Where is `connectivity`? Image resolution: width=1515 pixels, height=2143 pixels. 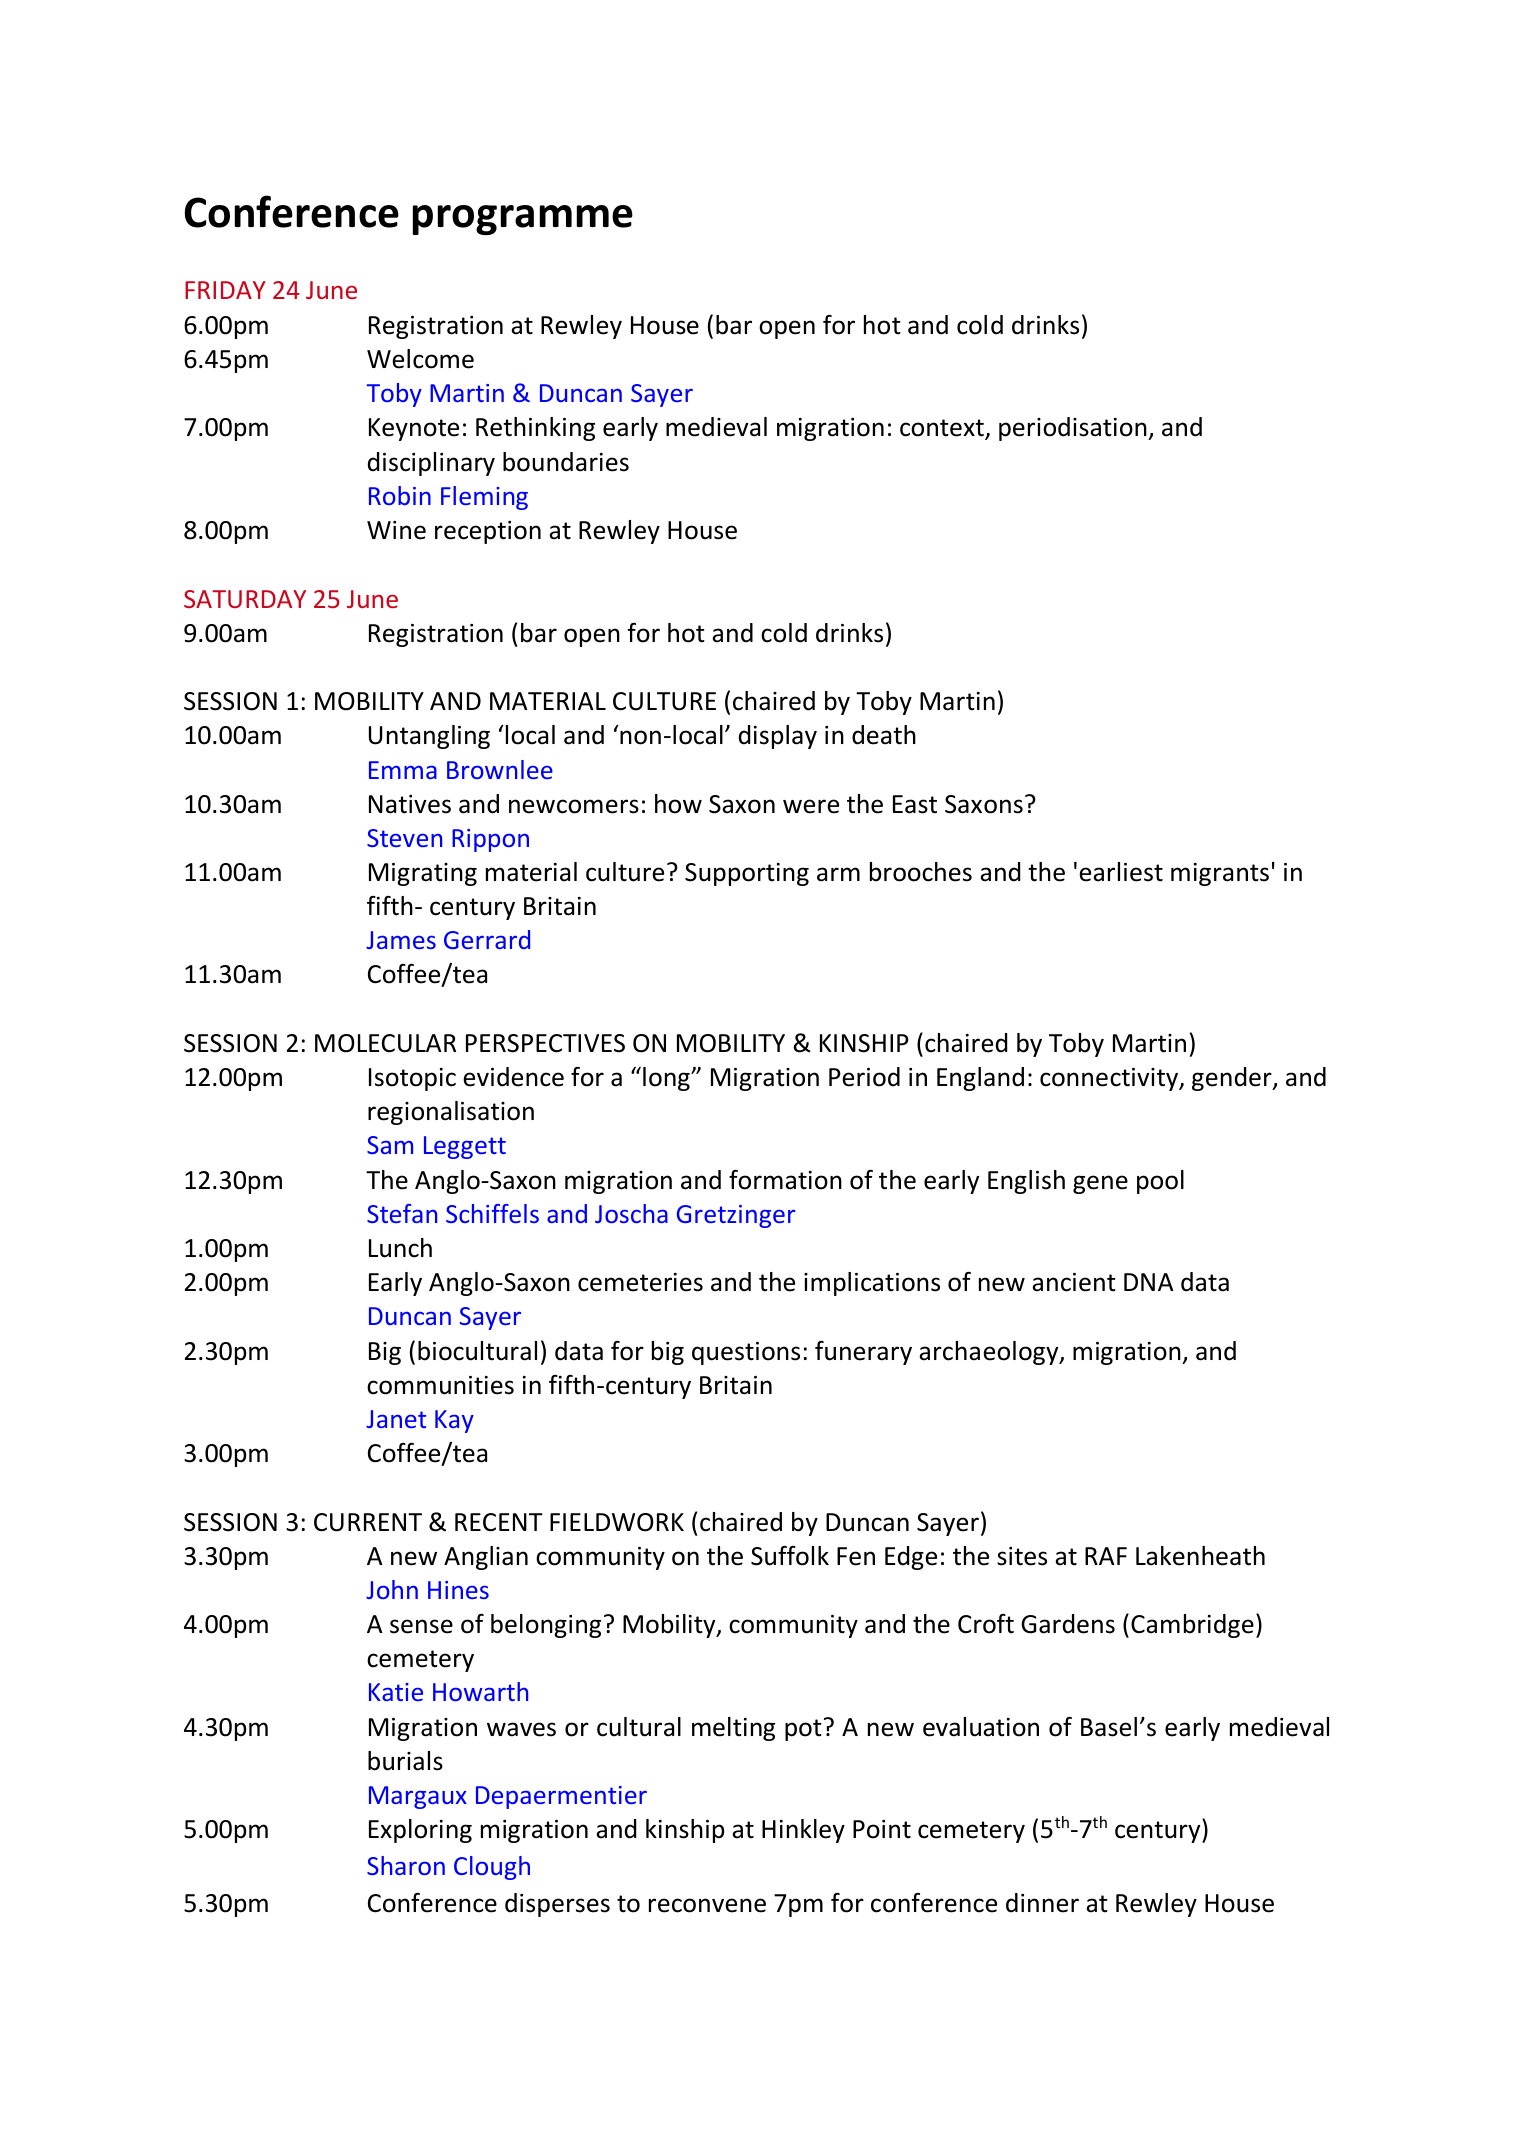
connectivity is located at coordinates (1110, 1079).
